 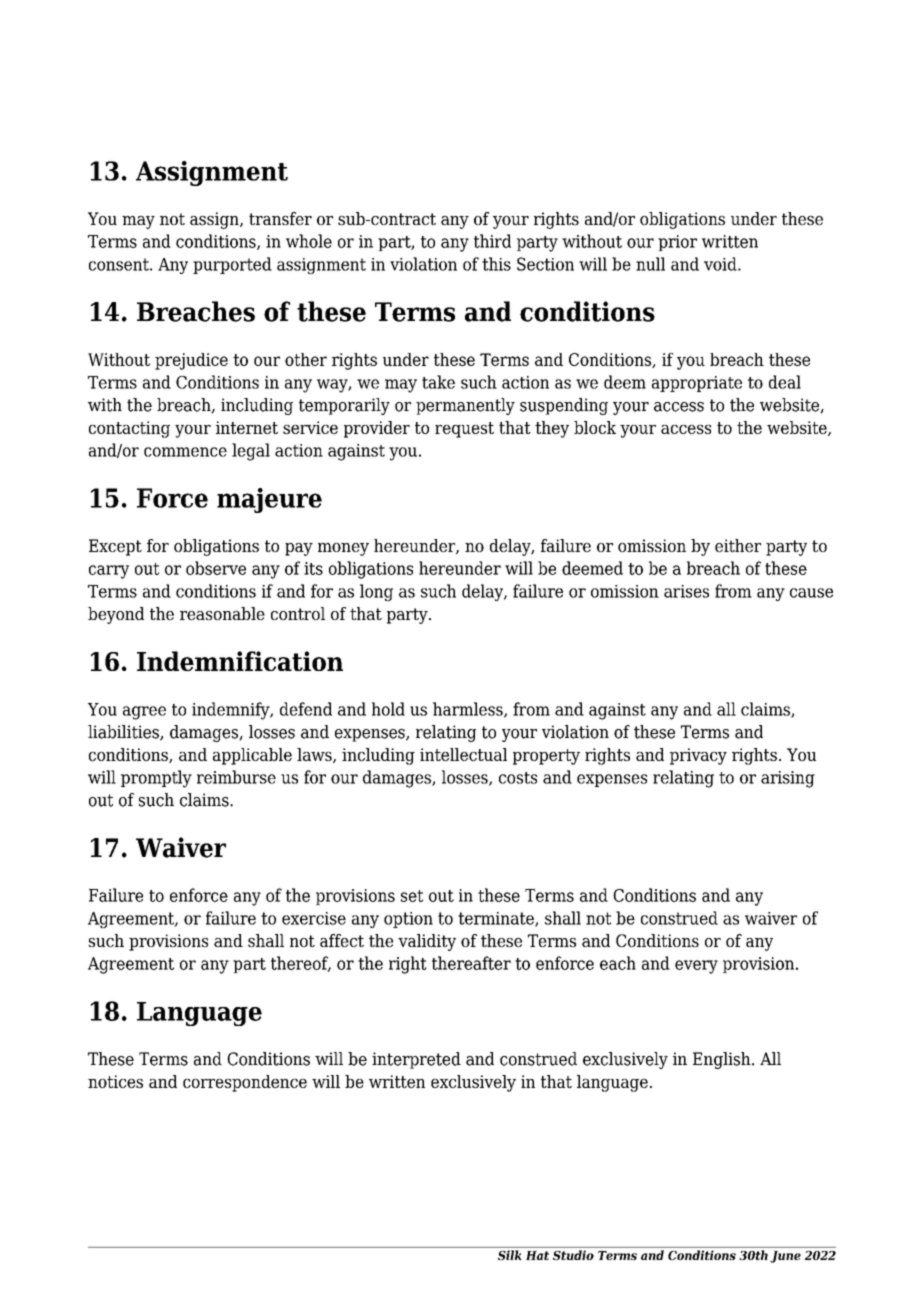 What do you see at coordinates (492, 241) in the screenshot?
I see `third` at bounding box center [492, 241].
